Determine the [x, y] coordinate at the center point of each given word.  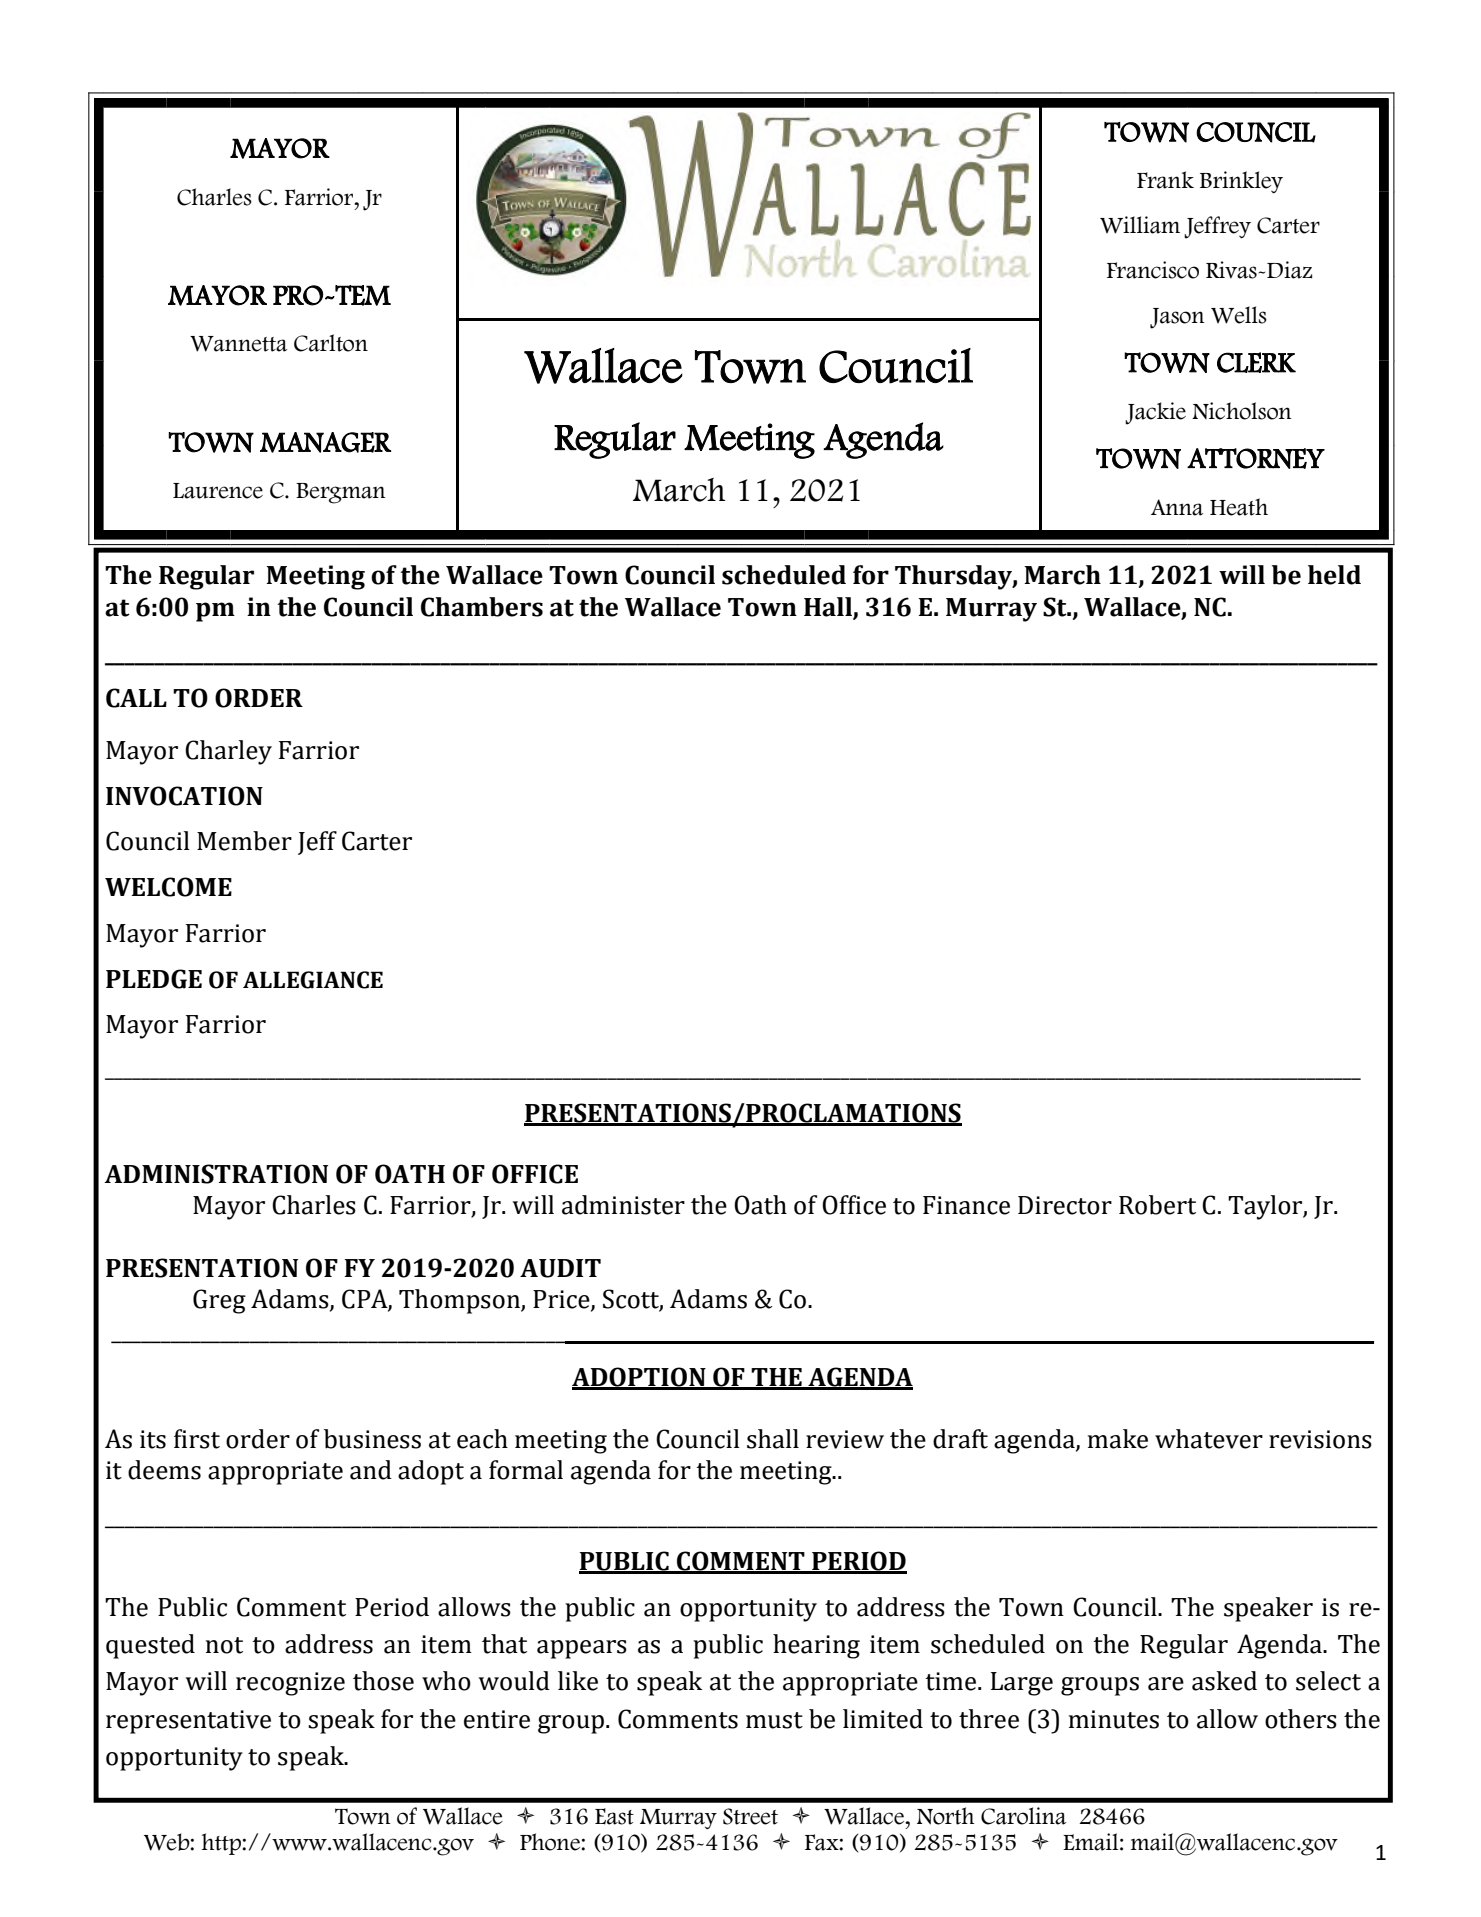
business [372, 1439]
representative [188, 1722]
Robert [1157, 1205]
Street [750, 1816]
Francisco [1153, 270]
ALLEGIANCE [313, 980]
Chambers [482, 607]
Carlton [331, 343]
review [845, 1439]
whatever [1209, 1439]
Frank [1165, 180]
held [1334, 575]
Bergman [341, 493]
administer [623, 1205]
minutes [1114, 1719]
